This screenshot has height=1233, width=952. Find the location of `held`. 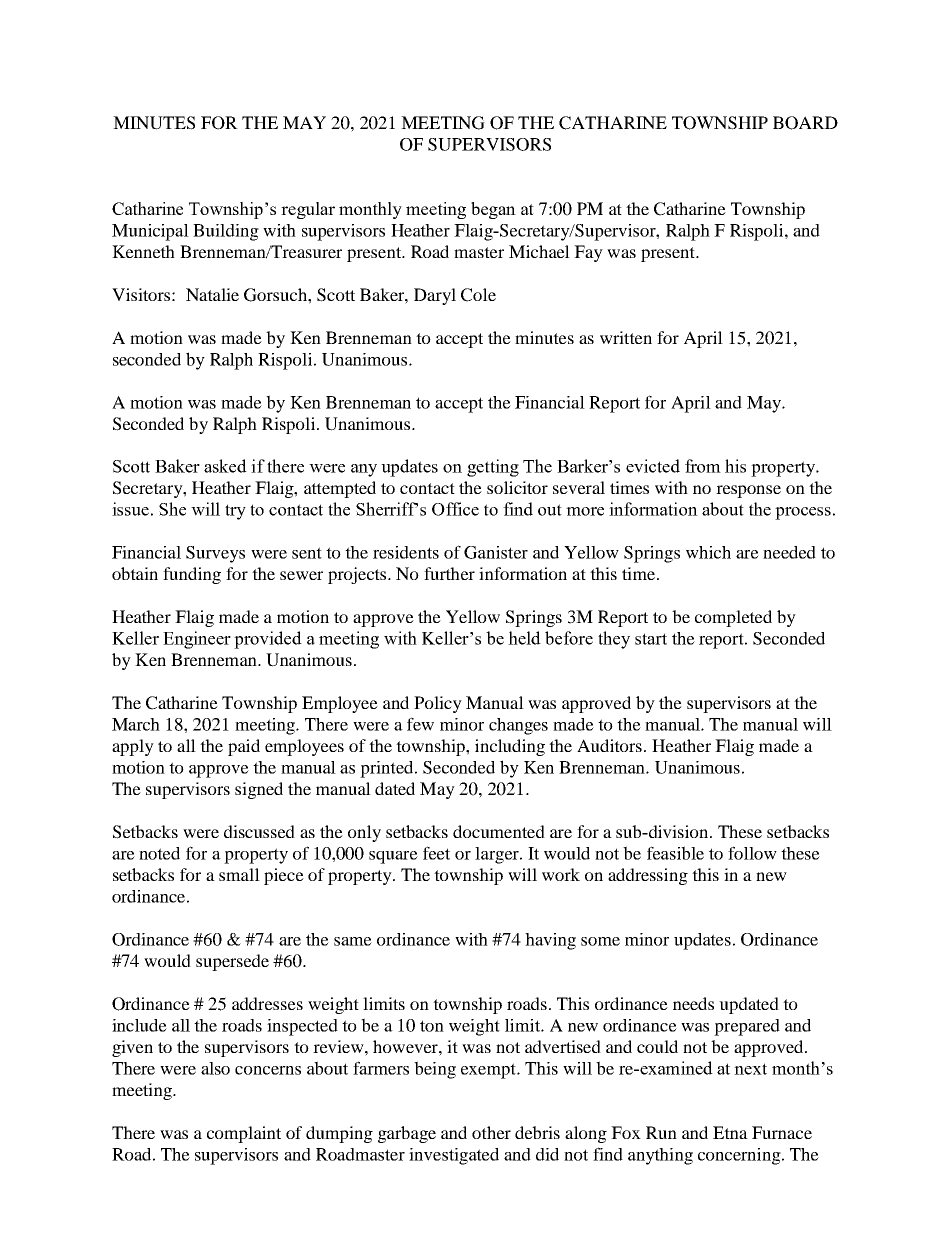

held is located at coordinates (524, 638).
